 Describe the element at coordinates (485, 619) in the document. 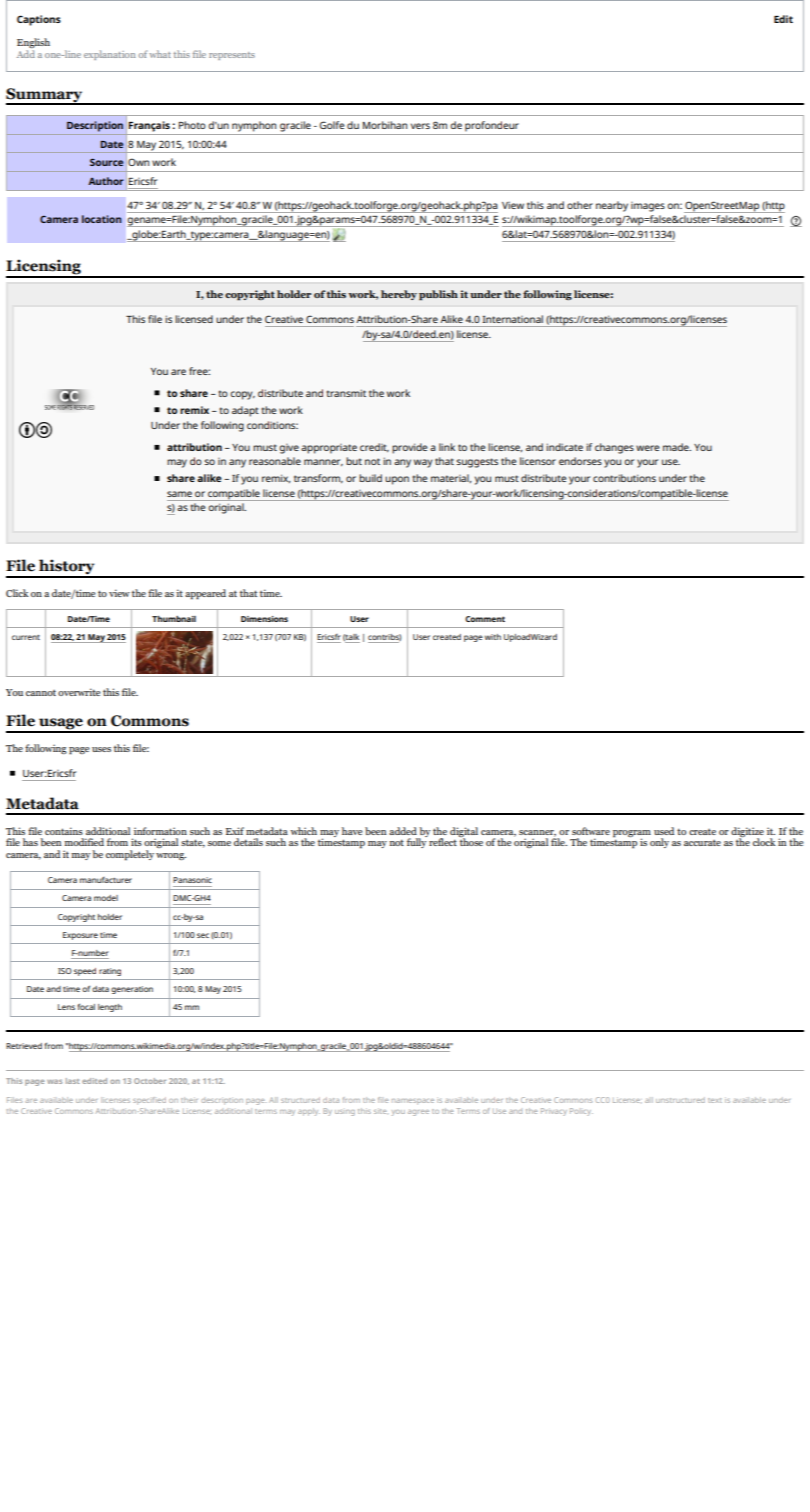

I see `Comment` at that location.
